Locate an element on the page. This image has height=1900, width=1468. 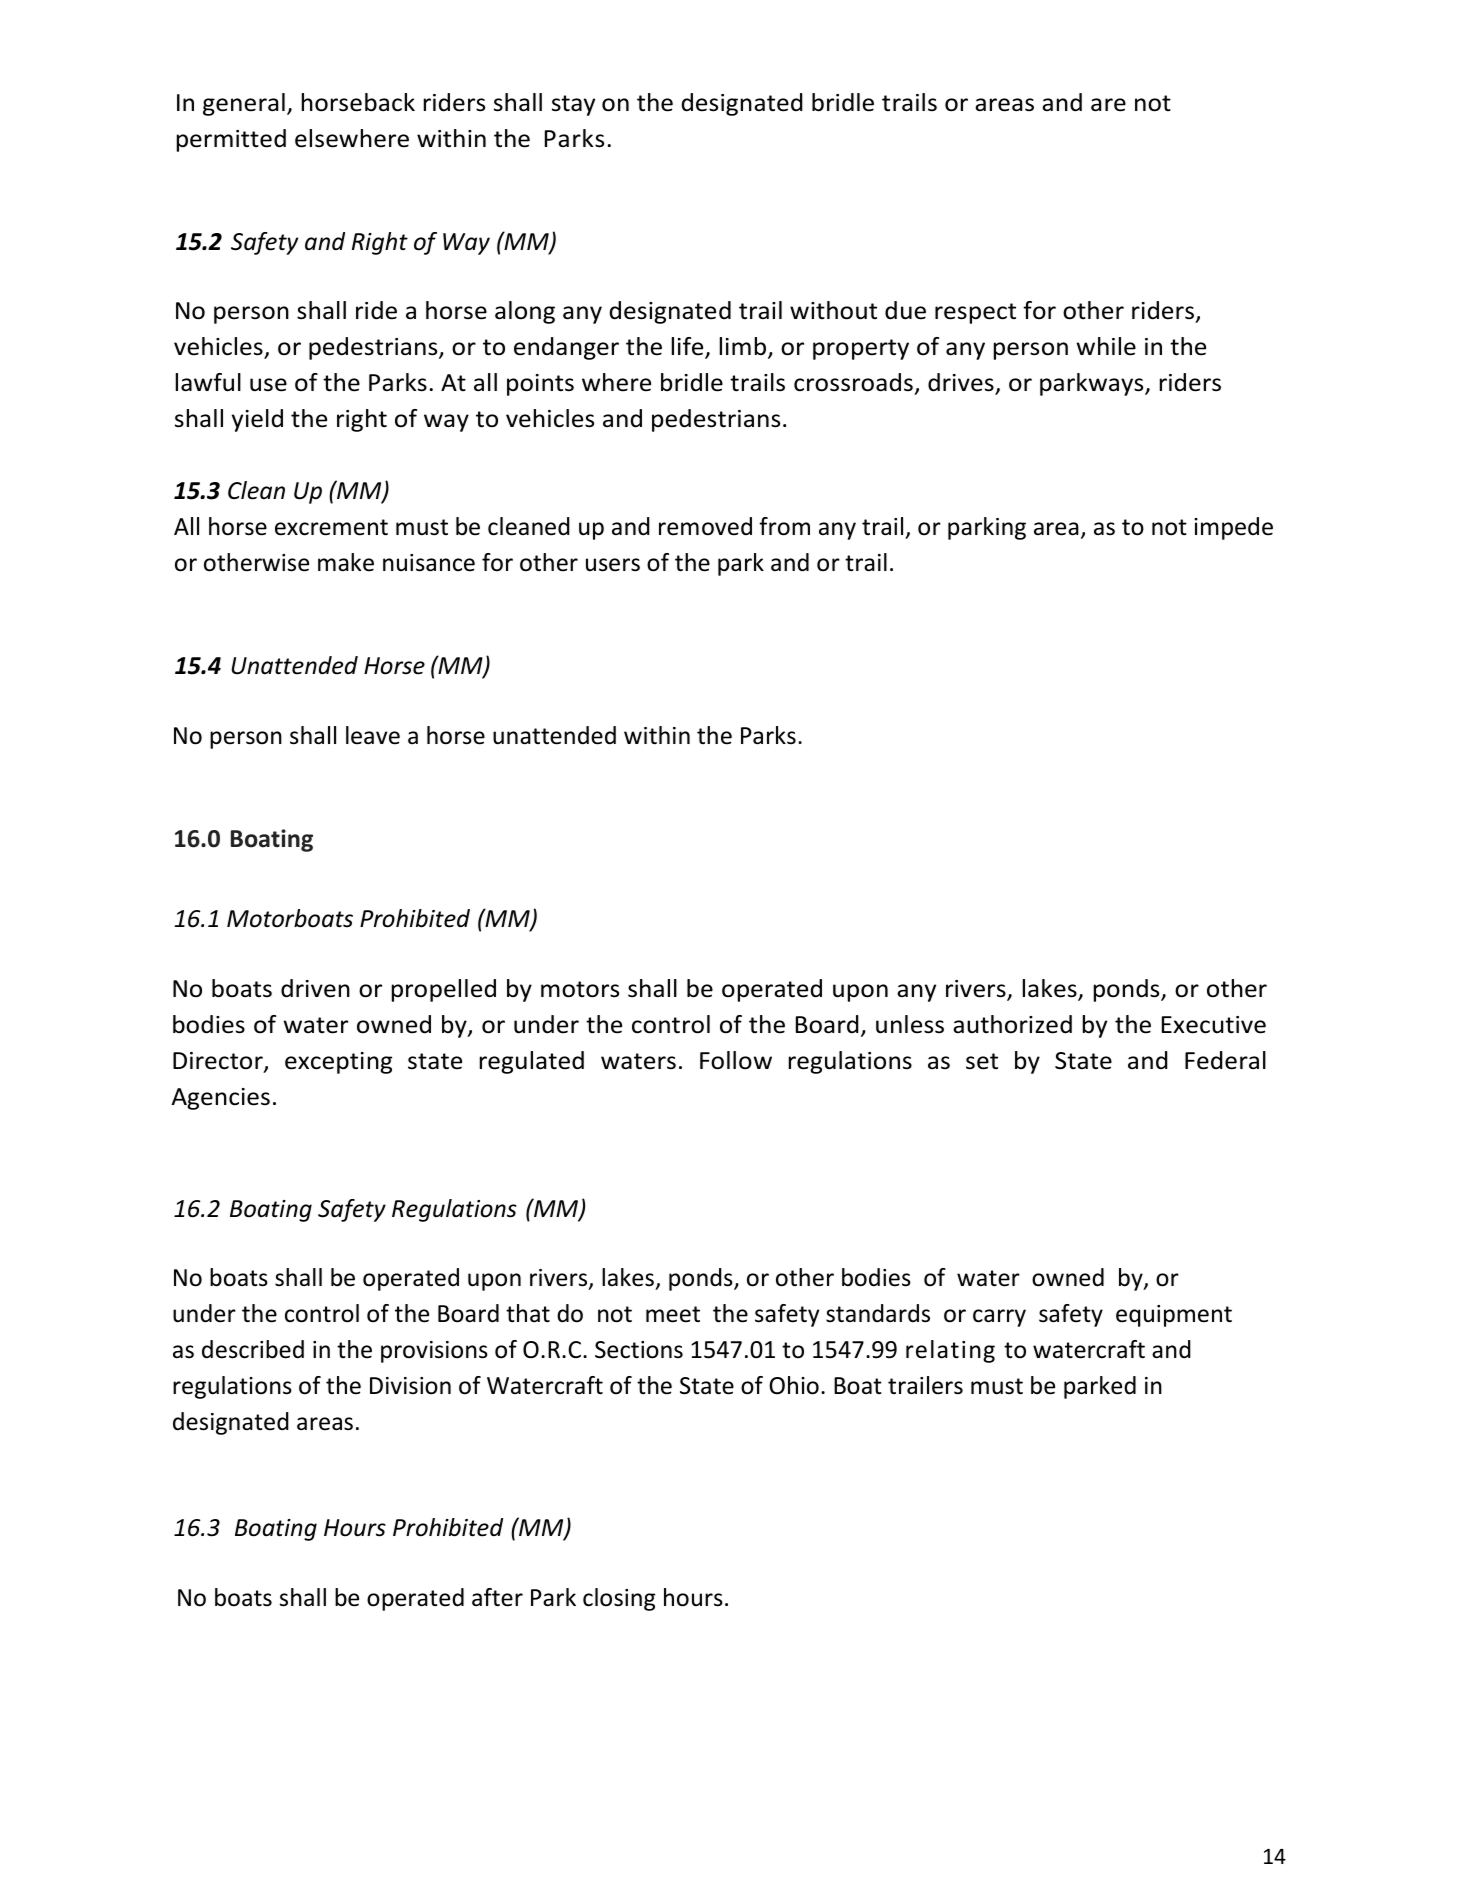
Federal is located at coordinates (1225, 1060).
